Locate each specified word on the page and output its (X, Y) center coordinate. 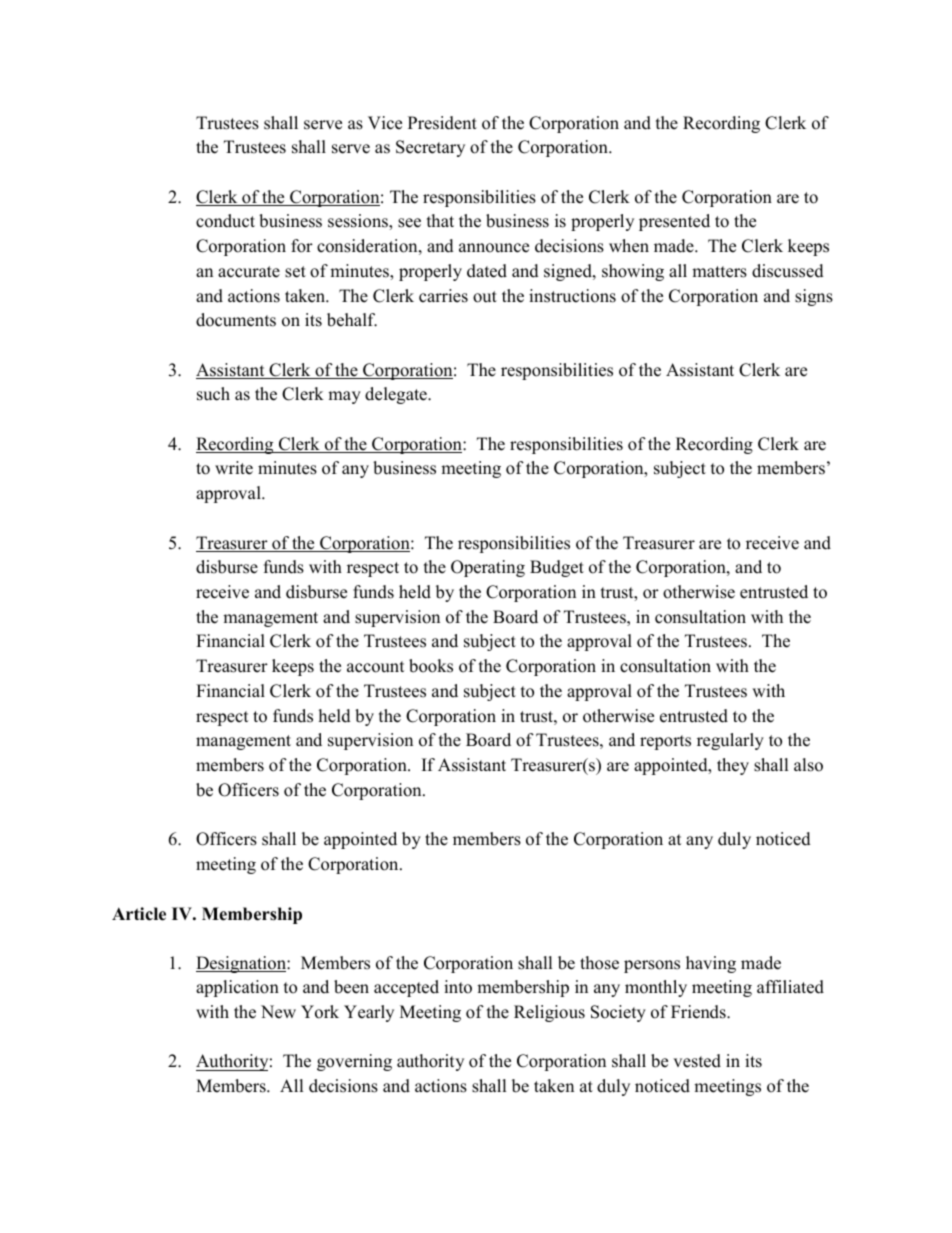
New (278, 1012)
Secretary (430, 148)
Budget (557, 568)
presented (674, 222)
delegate (397, 395)
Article (139, 914)
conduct (225, 221)
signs (814, 297)
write (234, 468)
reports (665, 742)
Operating (488, 568)
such (213, 394)
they (733, 766)
